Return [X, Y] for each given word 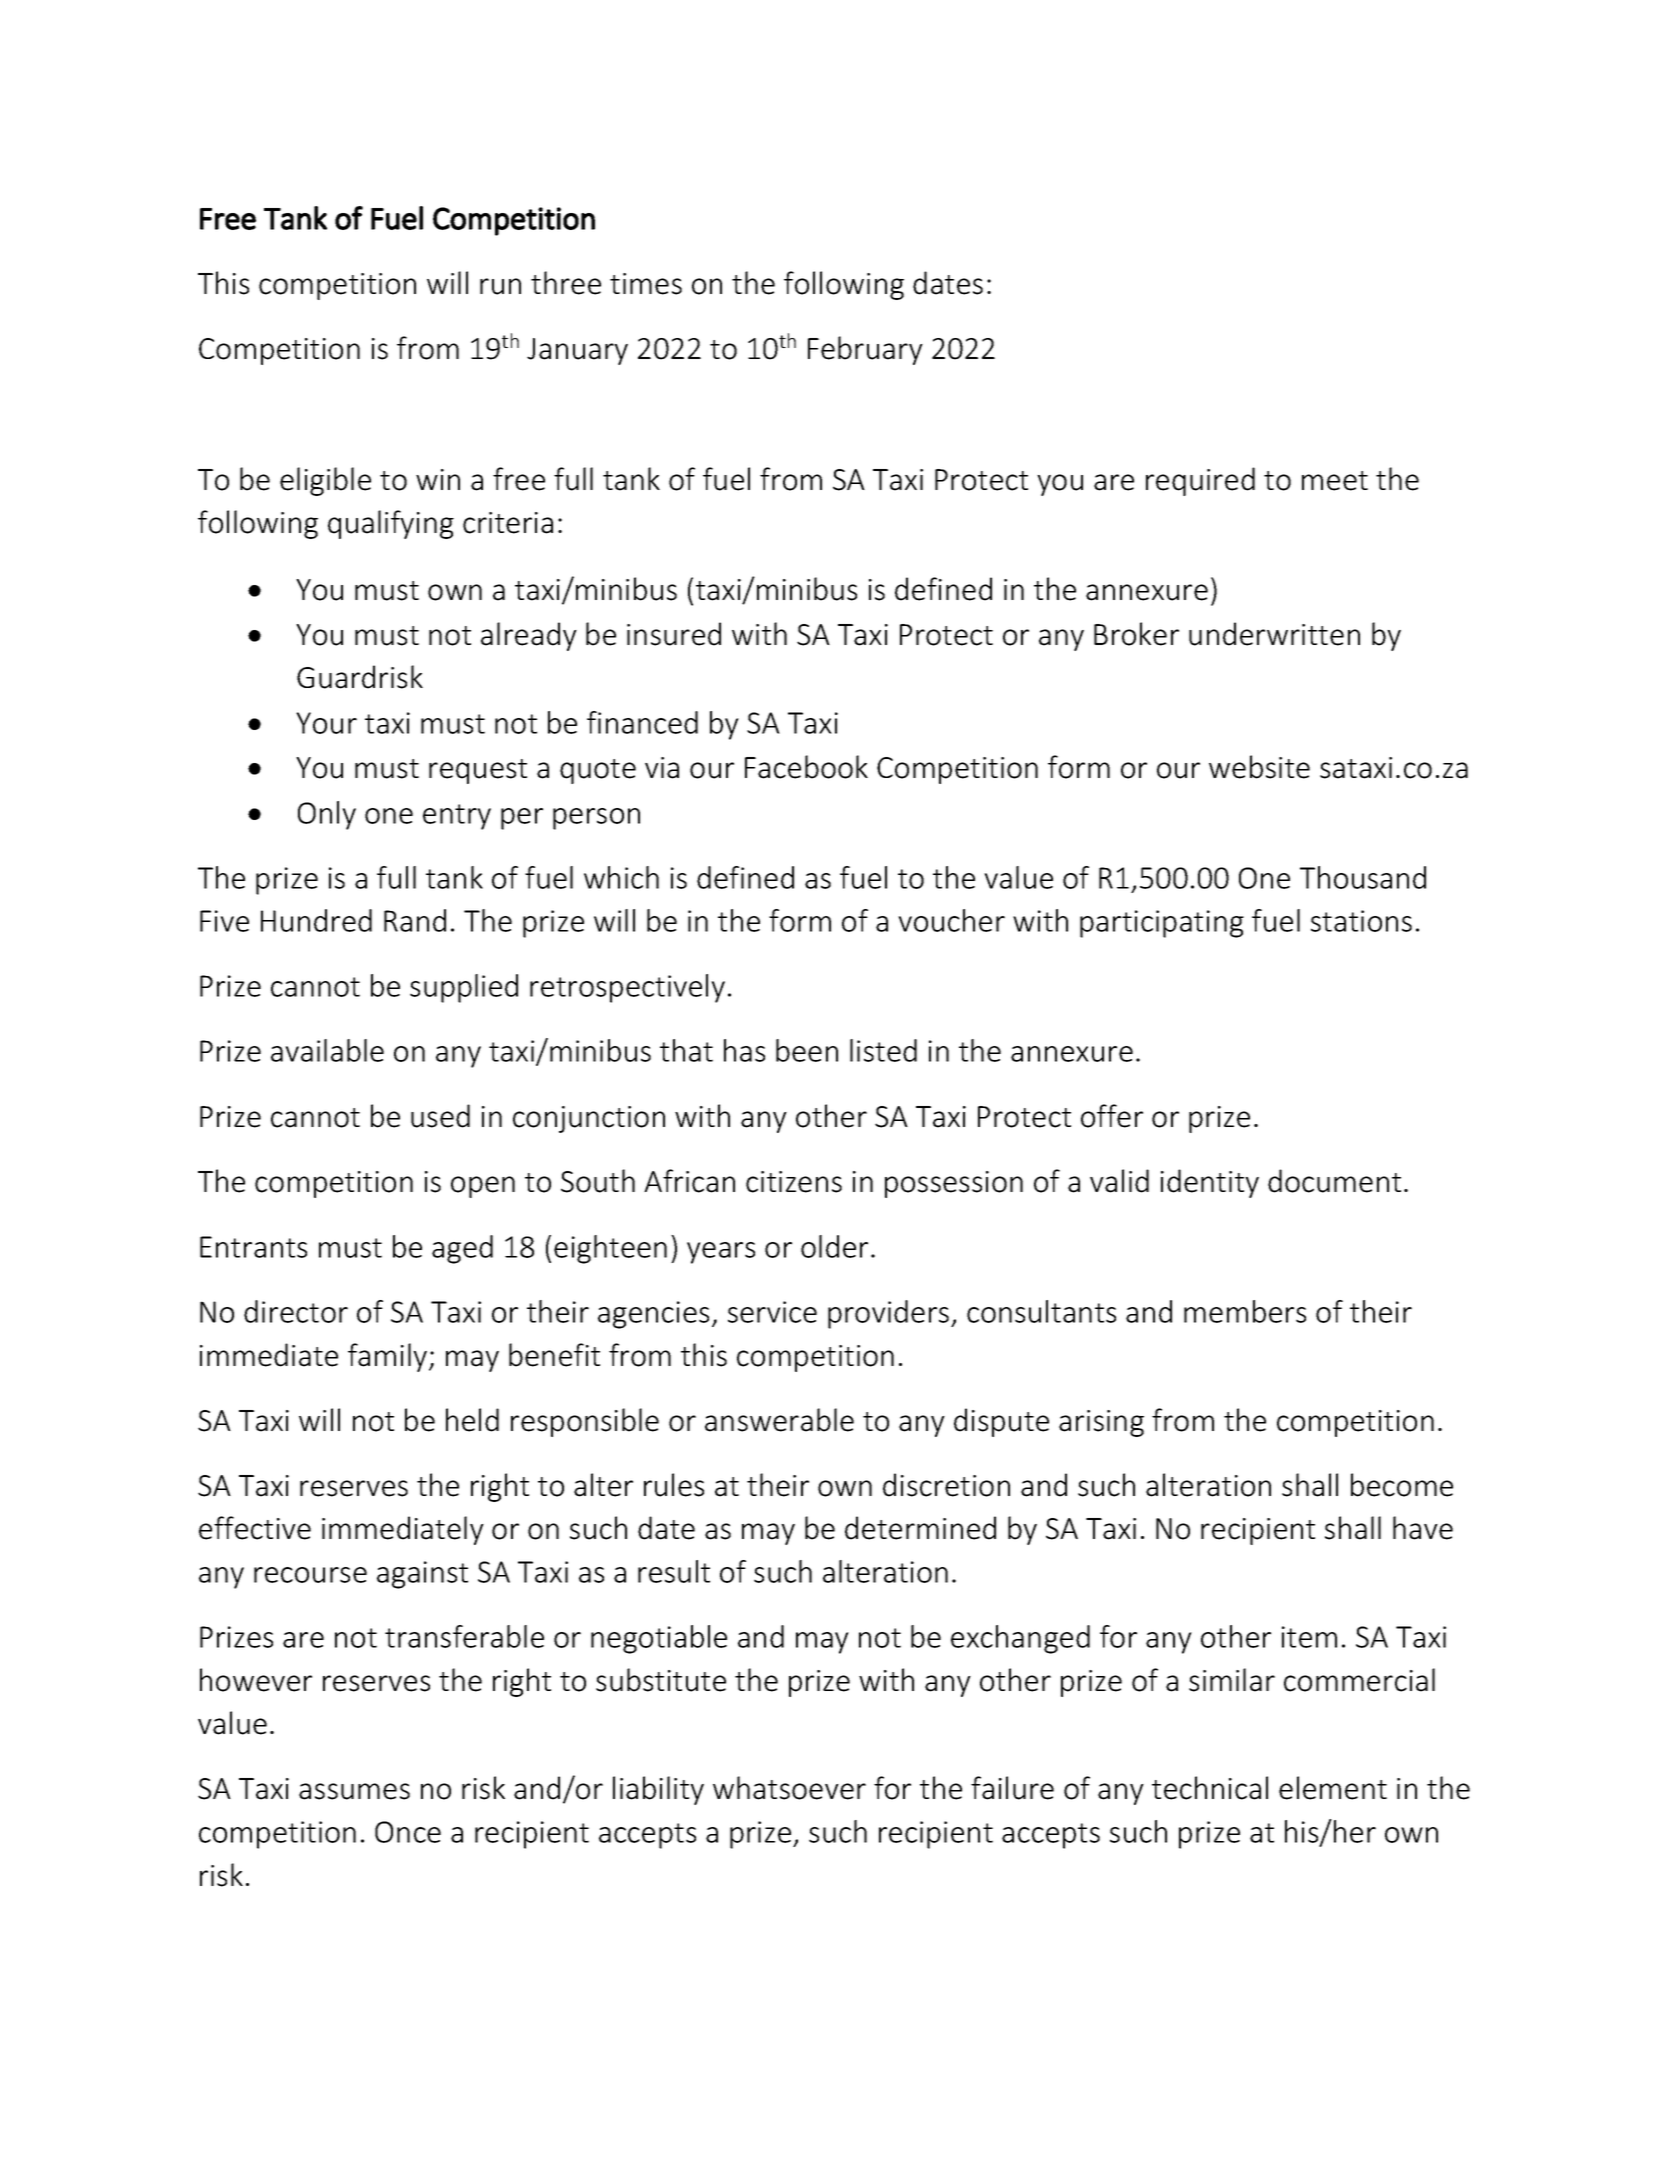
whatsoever [789, 1788]
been [807, 1050]
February [865, 350]
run [500, 286]
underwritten [1274, 634]
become [1402, 1485]
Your [326, 723]
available [327, 1050]
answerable [779, 1420]
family [389, 1357]
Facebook [806, 767]
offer [1112, 1116]
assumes [354, 1791]
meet [1335, 481]
